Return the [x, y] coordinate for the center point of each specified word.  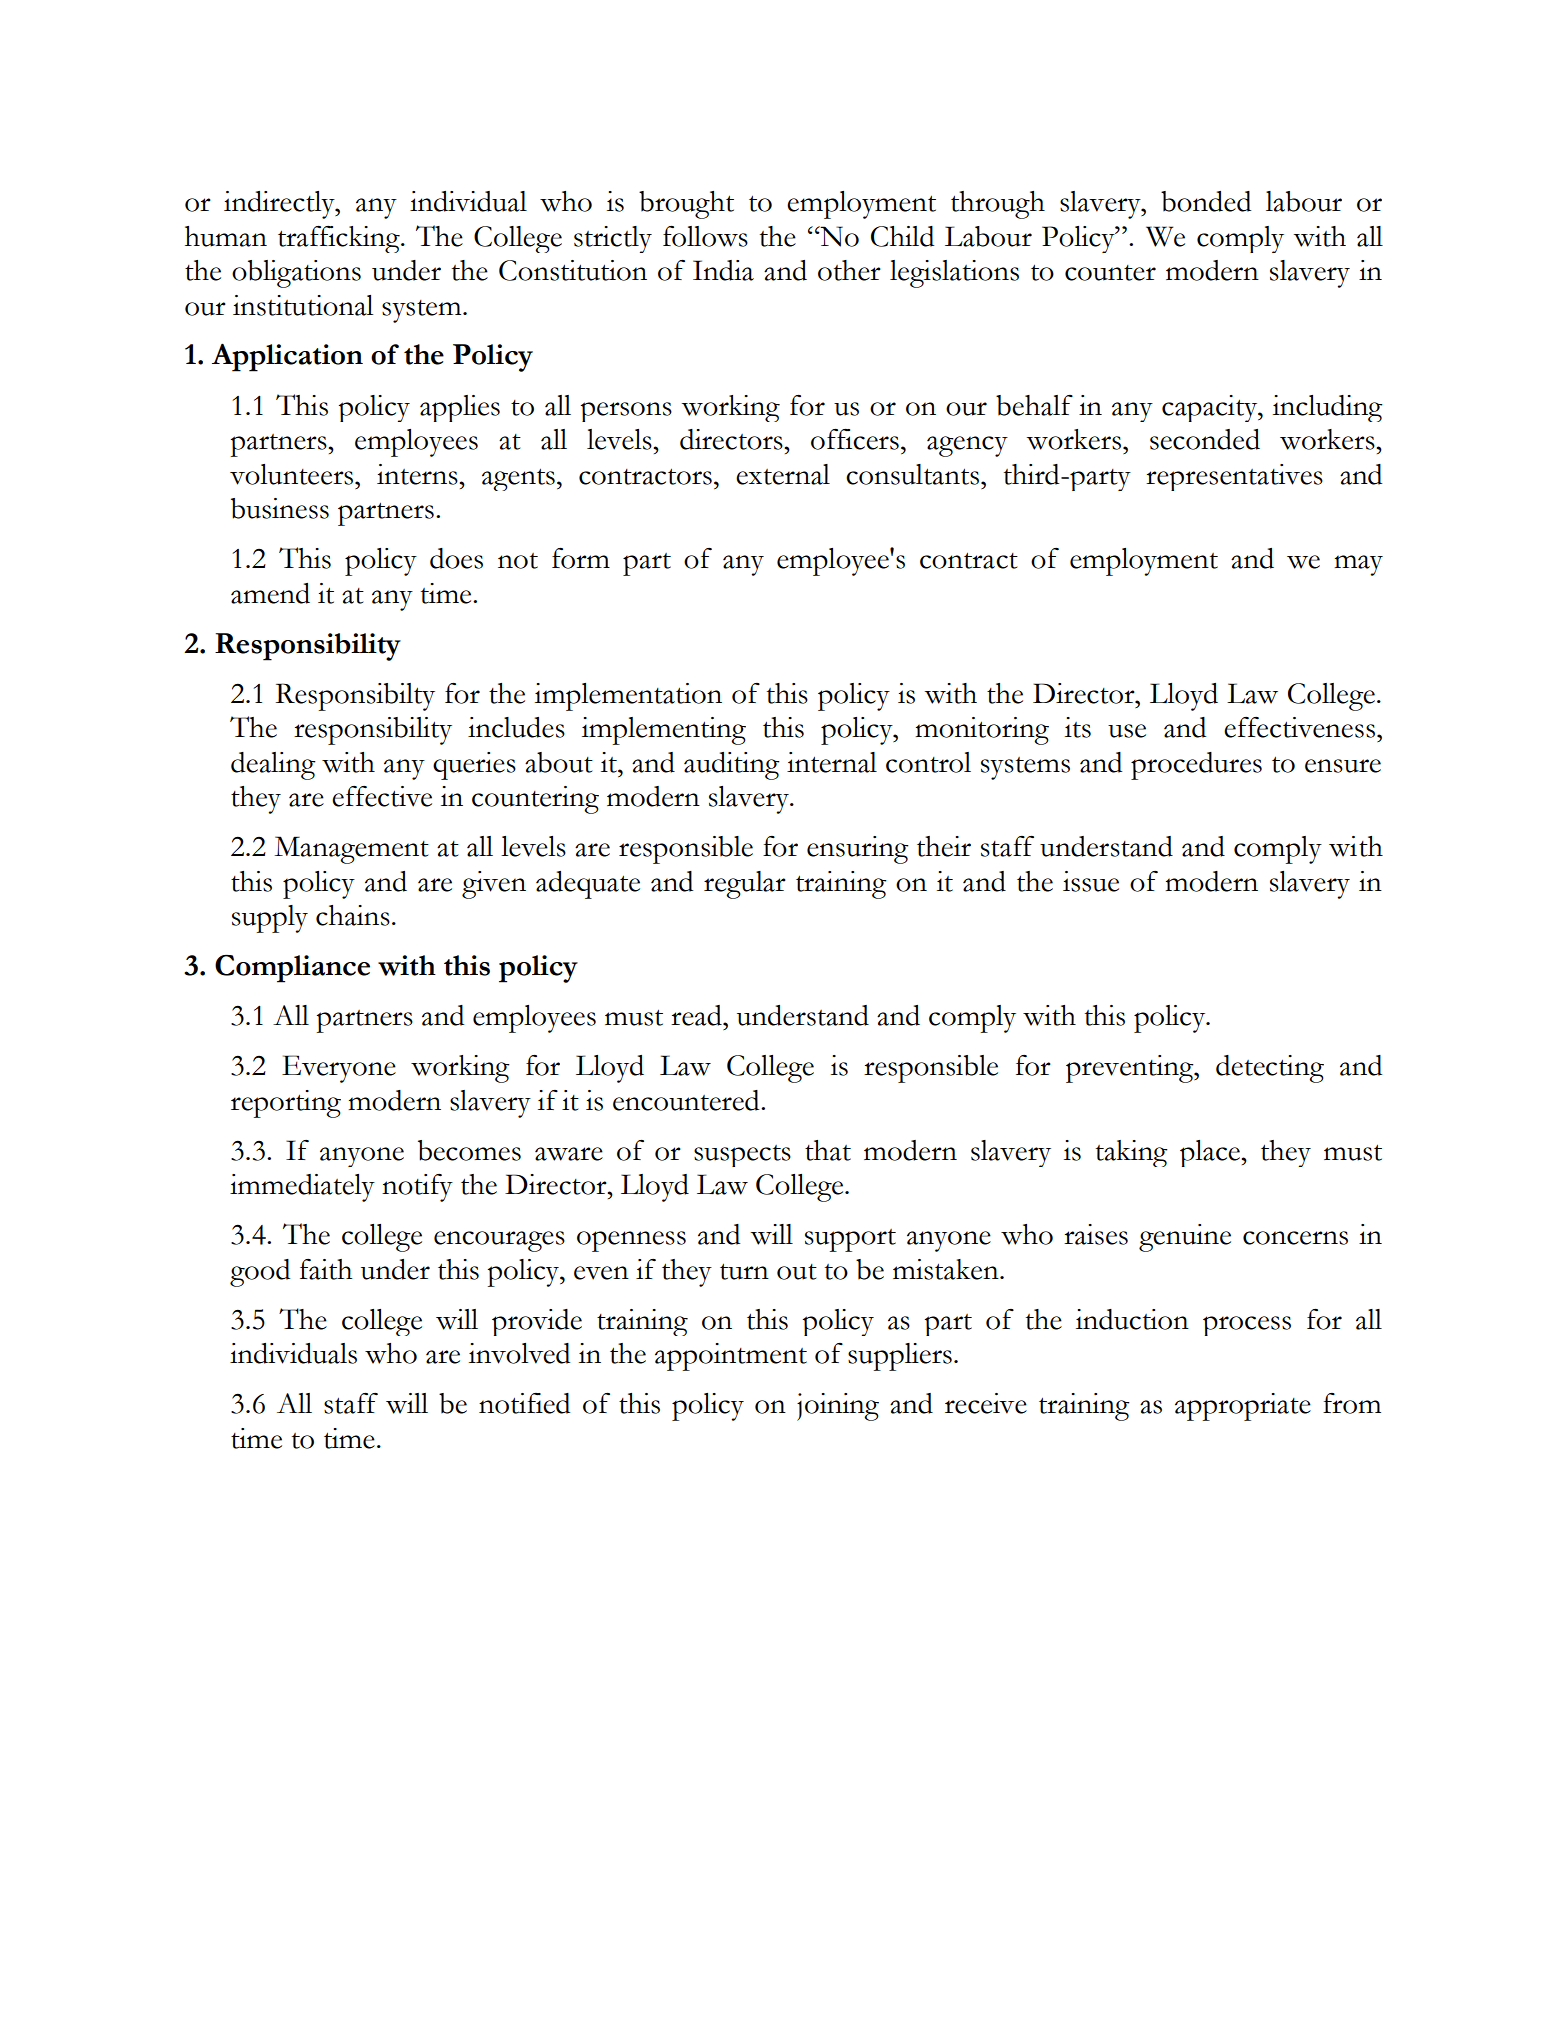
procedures [1196, 766]
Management [351, 850]
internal [832, 762]
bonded [1206, 201]
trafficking [340, 239]
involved [519, 1353]
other [849, 270]
